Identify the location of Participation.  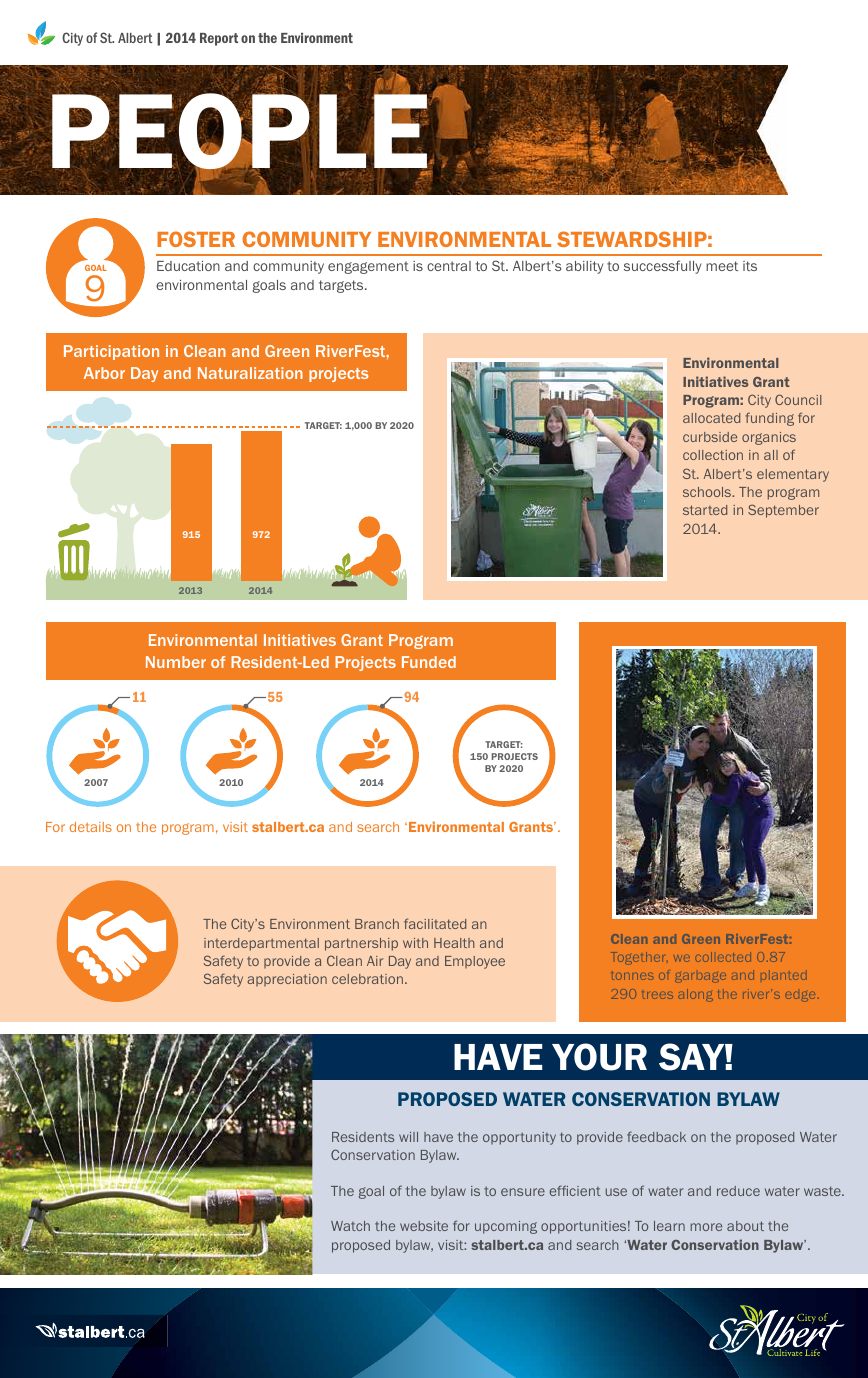
(111, 352).
